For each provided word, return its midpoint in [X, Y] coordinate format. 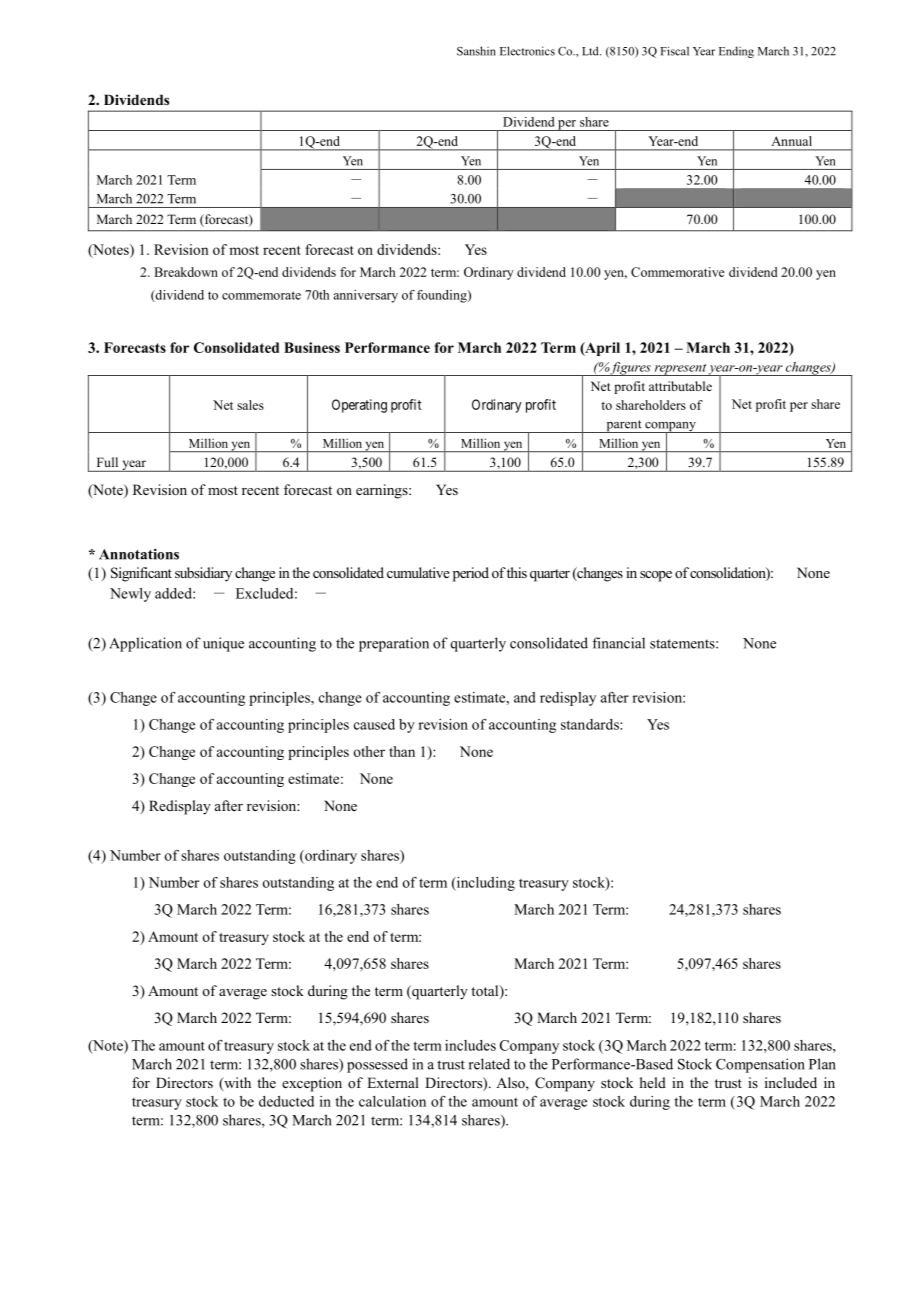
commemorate [261, 295]
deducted [286, 1101]
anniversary [366, 296]
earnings [383, 491]
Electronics [527, 51]
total [486, 992]
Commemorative [678, 272]
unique [223, 644]
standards [591, 724]
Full [107, 462]
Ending [736, 52]
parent [624, 426]
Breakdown [186, 272]
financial [618, 643]
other [369, 751]
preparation [394, 644]
